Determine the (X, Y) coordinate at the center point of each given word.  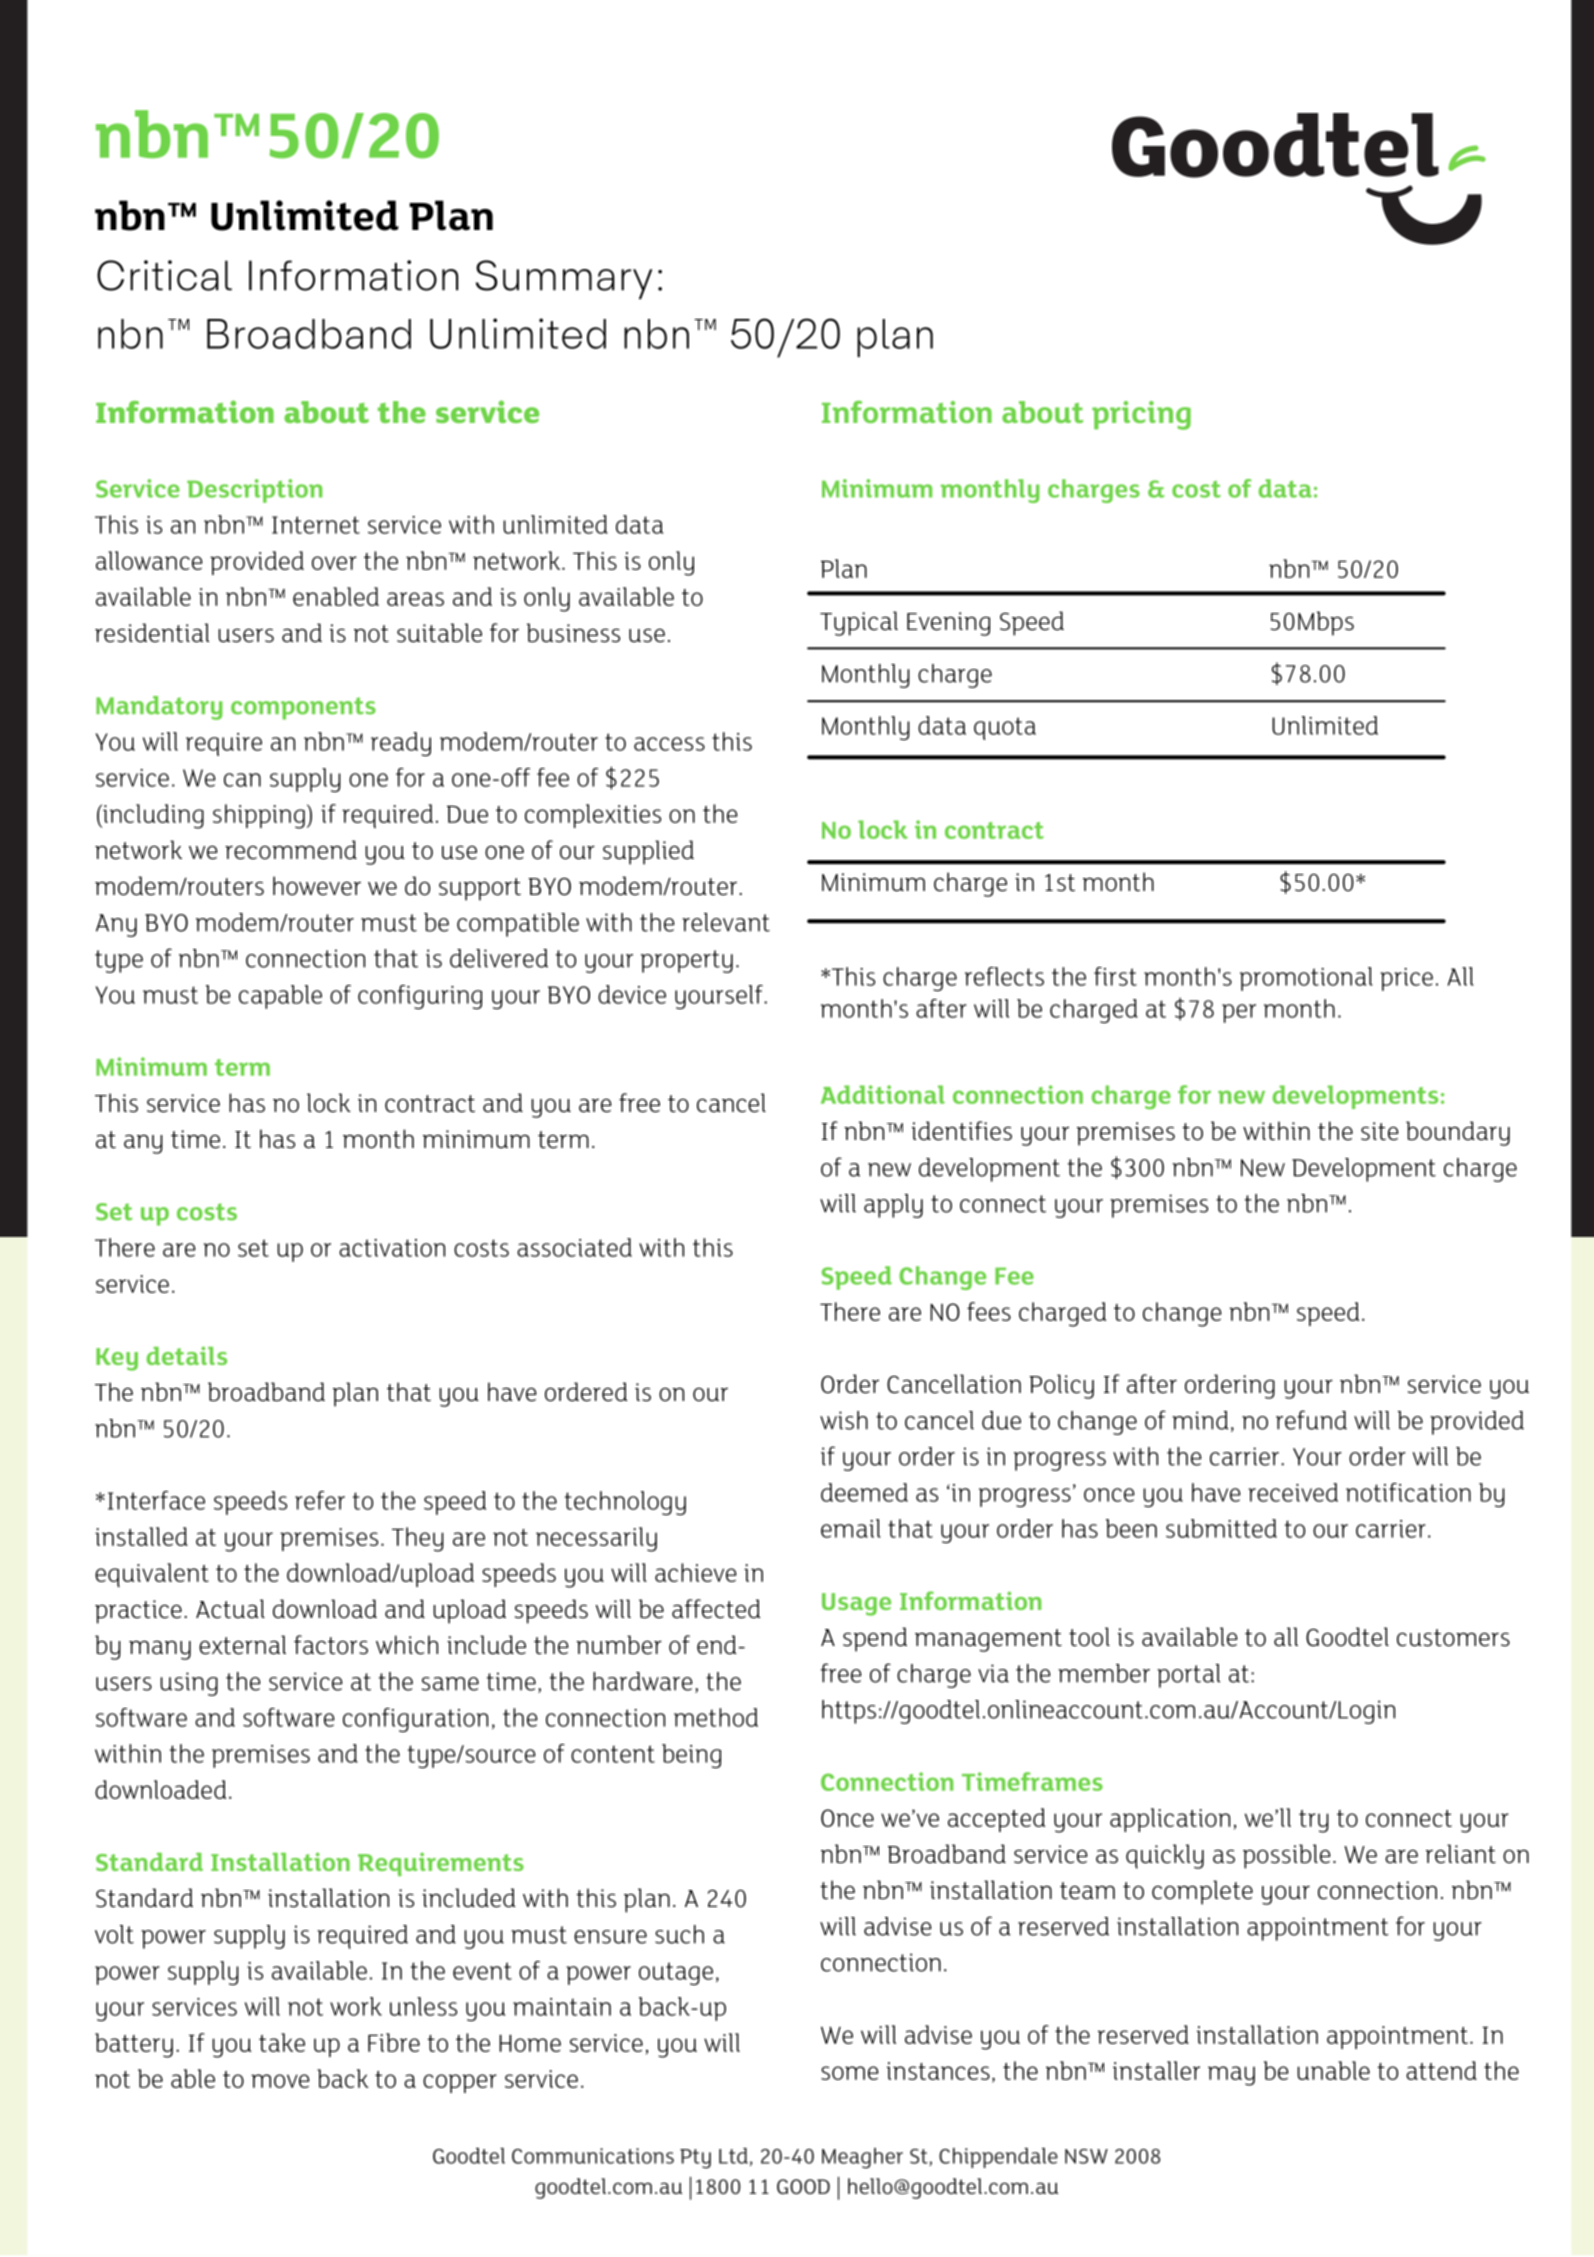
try (1314, 1821)
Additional (883, 1094)
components (303, 708)
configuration (415, 1720)
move (280, 2081)
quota (1005, 728)
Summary (564, 280)
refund (1311, 1420)
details (186, 1355)
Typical (859, 623)
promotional (1306, 979)
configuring (420, 997)
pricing (1141, 415)
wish (844, 1420)
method (716, 1717)
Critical (164, 275)
